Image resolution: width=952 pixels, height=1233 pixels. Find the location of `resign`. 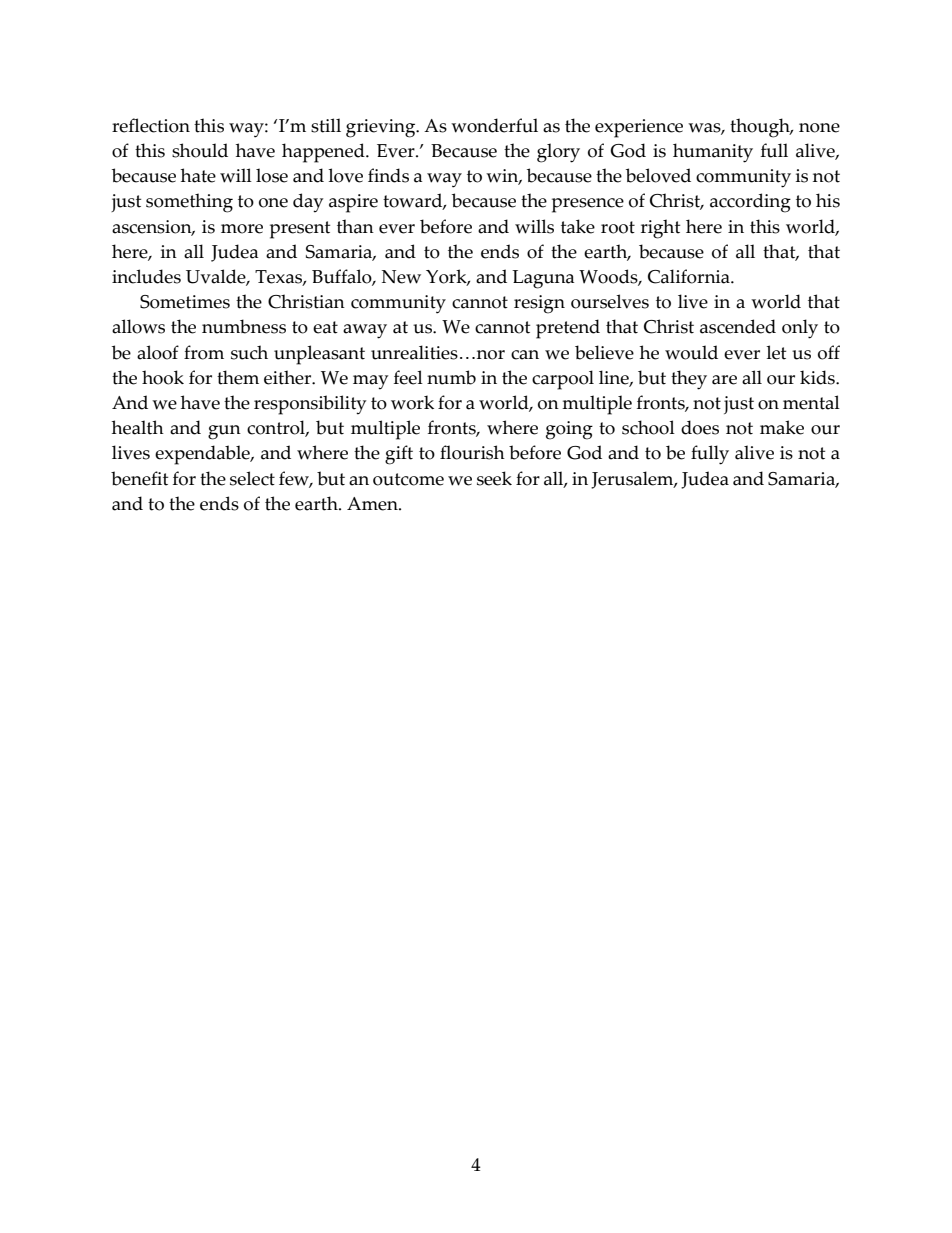

resign is located at coordinates (539, 304).
